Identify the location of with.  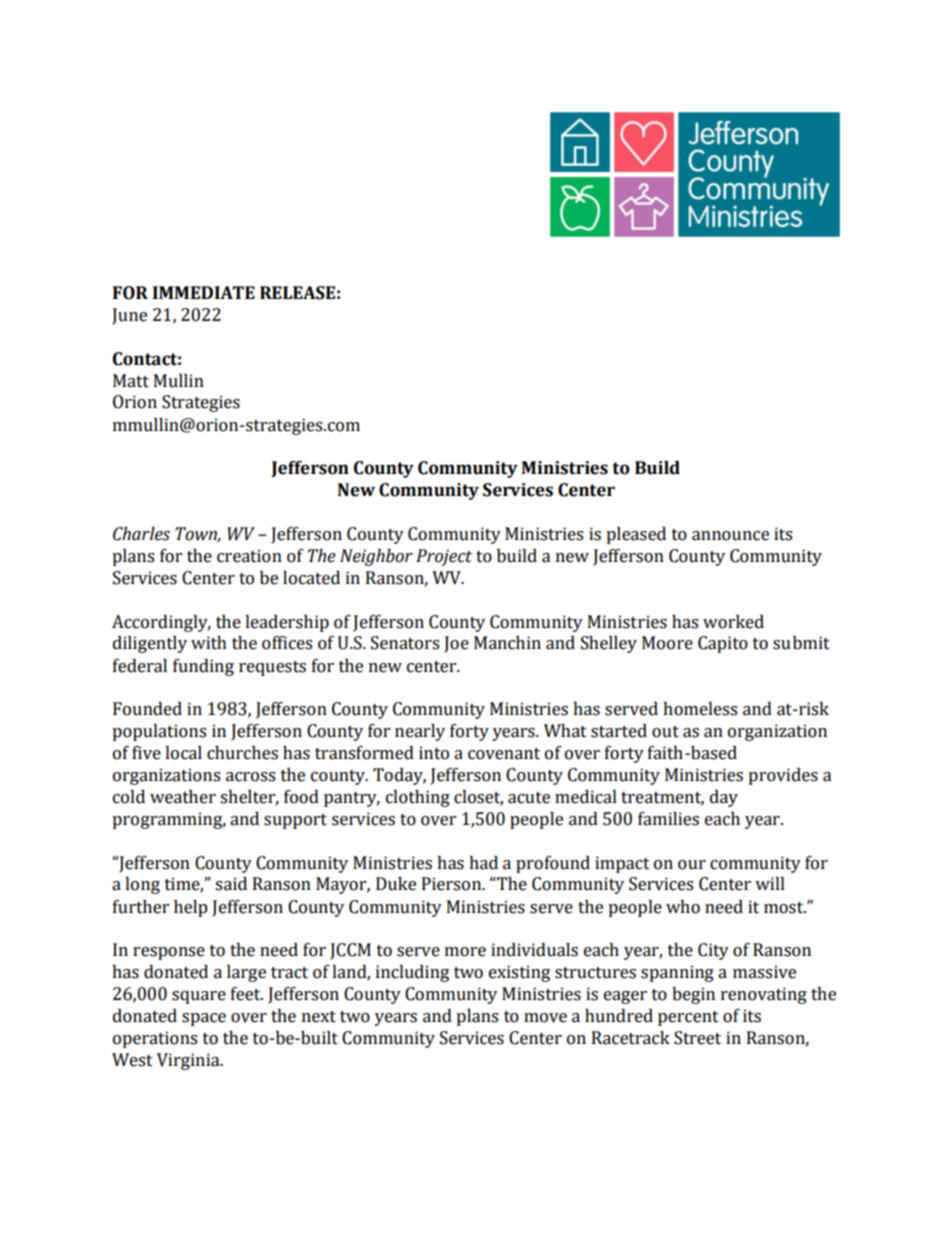
(209, 643).
